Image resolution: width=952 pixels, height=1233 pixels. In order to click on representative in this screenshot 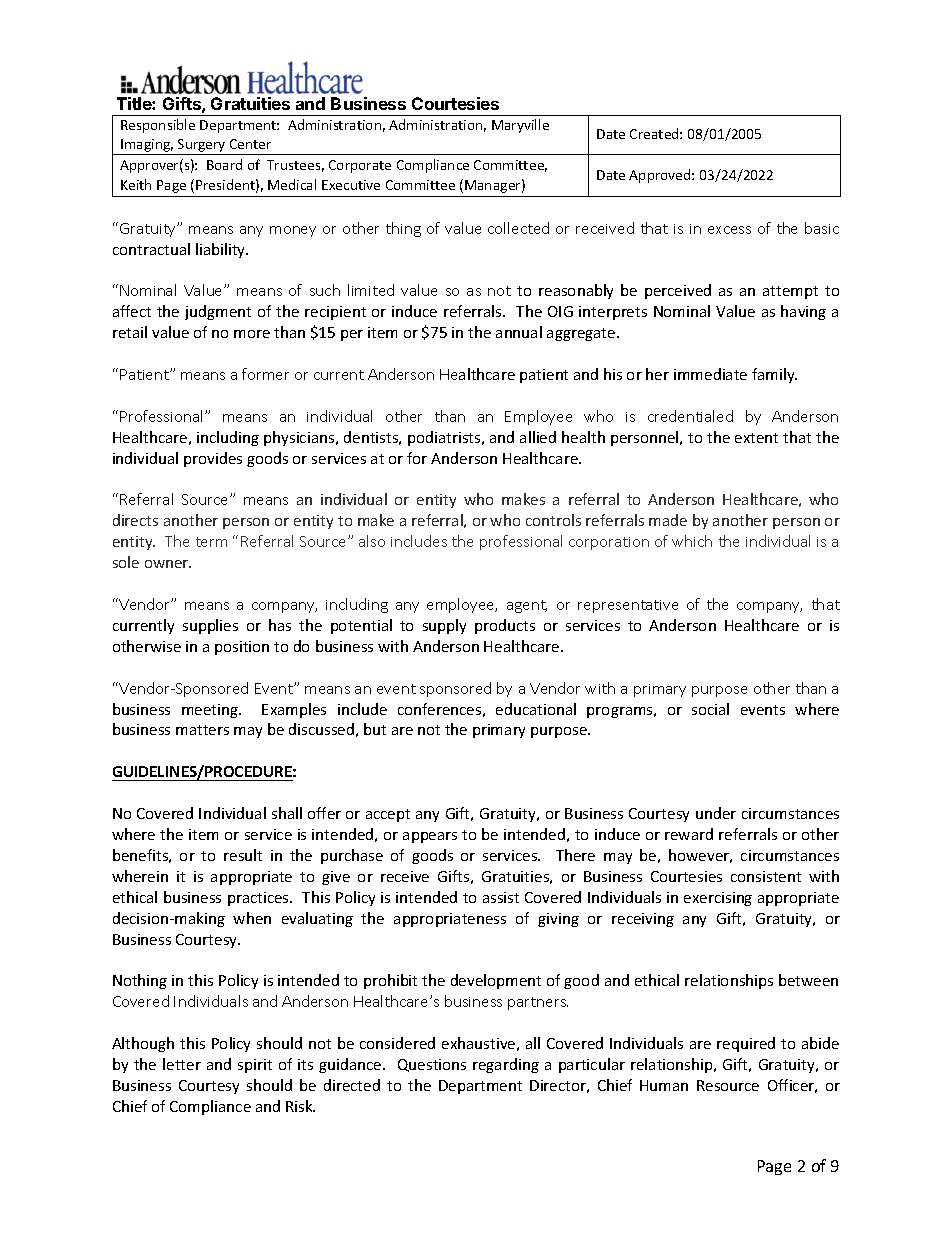, I will do `click(628, 606)`.
